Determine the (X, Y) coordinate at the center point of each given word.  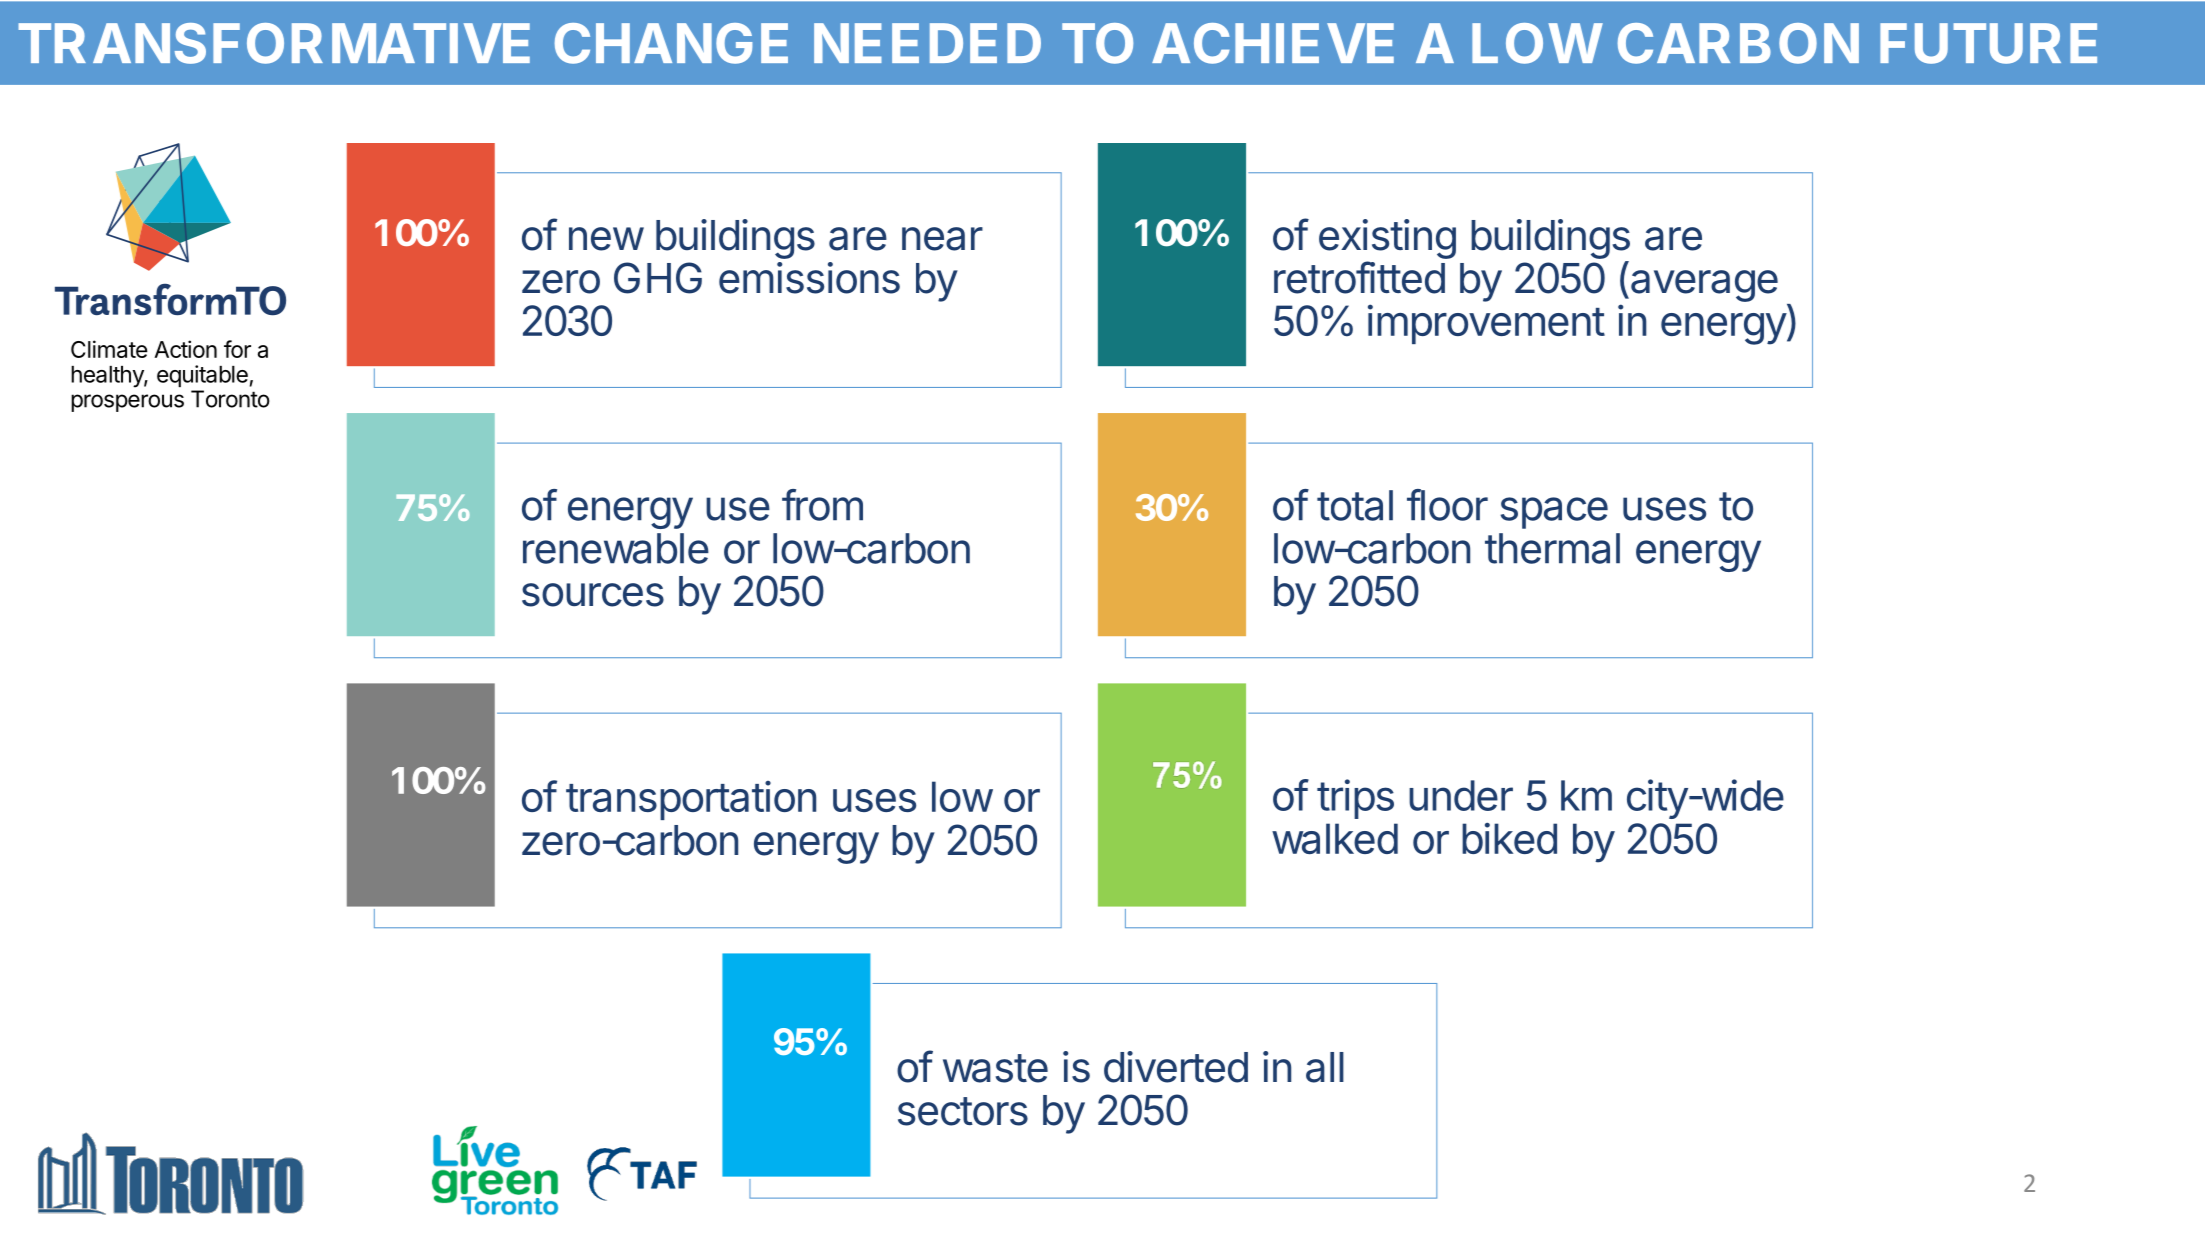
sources (593, 595)
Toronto (230, 399)
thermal (1552, 548)
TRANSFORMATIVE (274, 43)
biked (1509, 838)
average (1704, 286)
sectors (963, 1111)
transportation (691, 800)
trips (1355, 799)
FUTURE (1988, 43)
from (822, 505)
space (1554, 513)
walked (1335, 838)
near (942, 239)
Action (185, 349)
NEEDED (927, 43)
